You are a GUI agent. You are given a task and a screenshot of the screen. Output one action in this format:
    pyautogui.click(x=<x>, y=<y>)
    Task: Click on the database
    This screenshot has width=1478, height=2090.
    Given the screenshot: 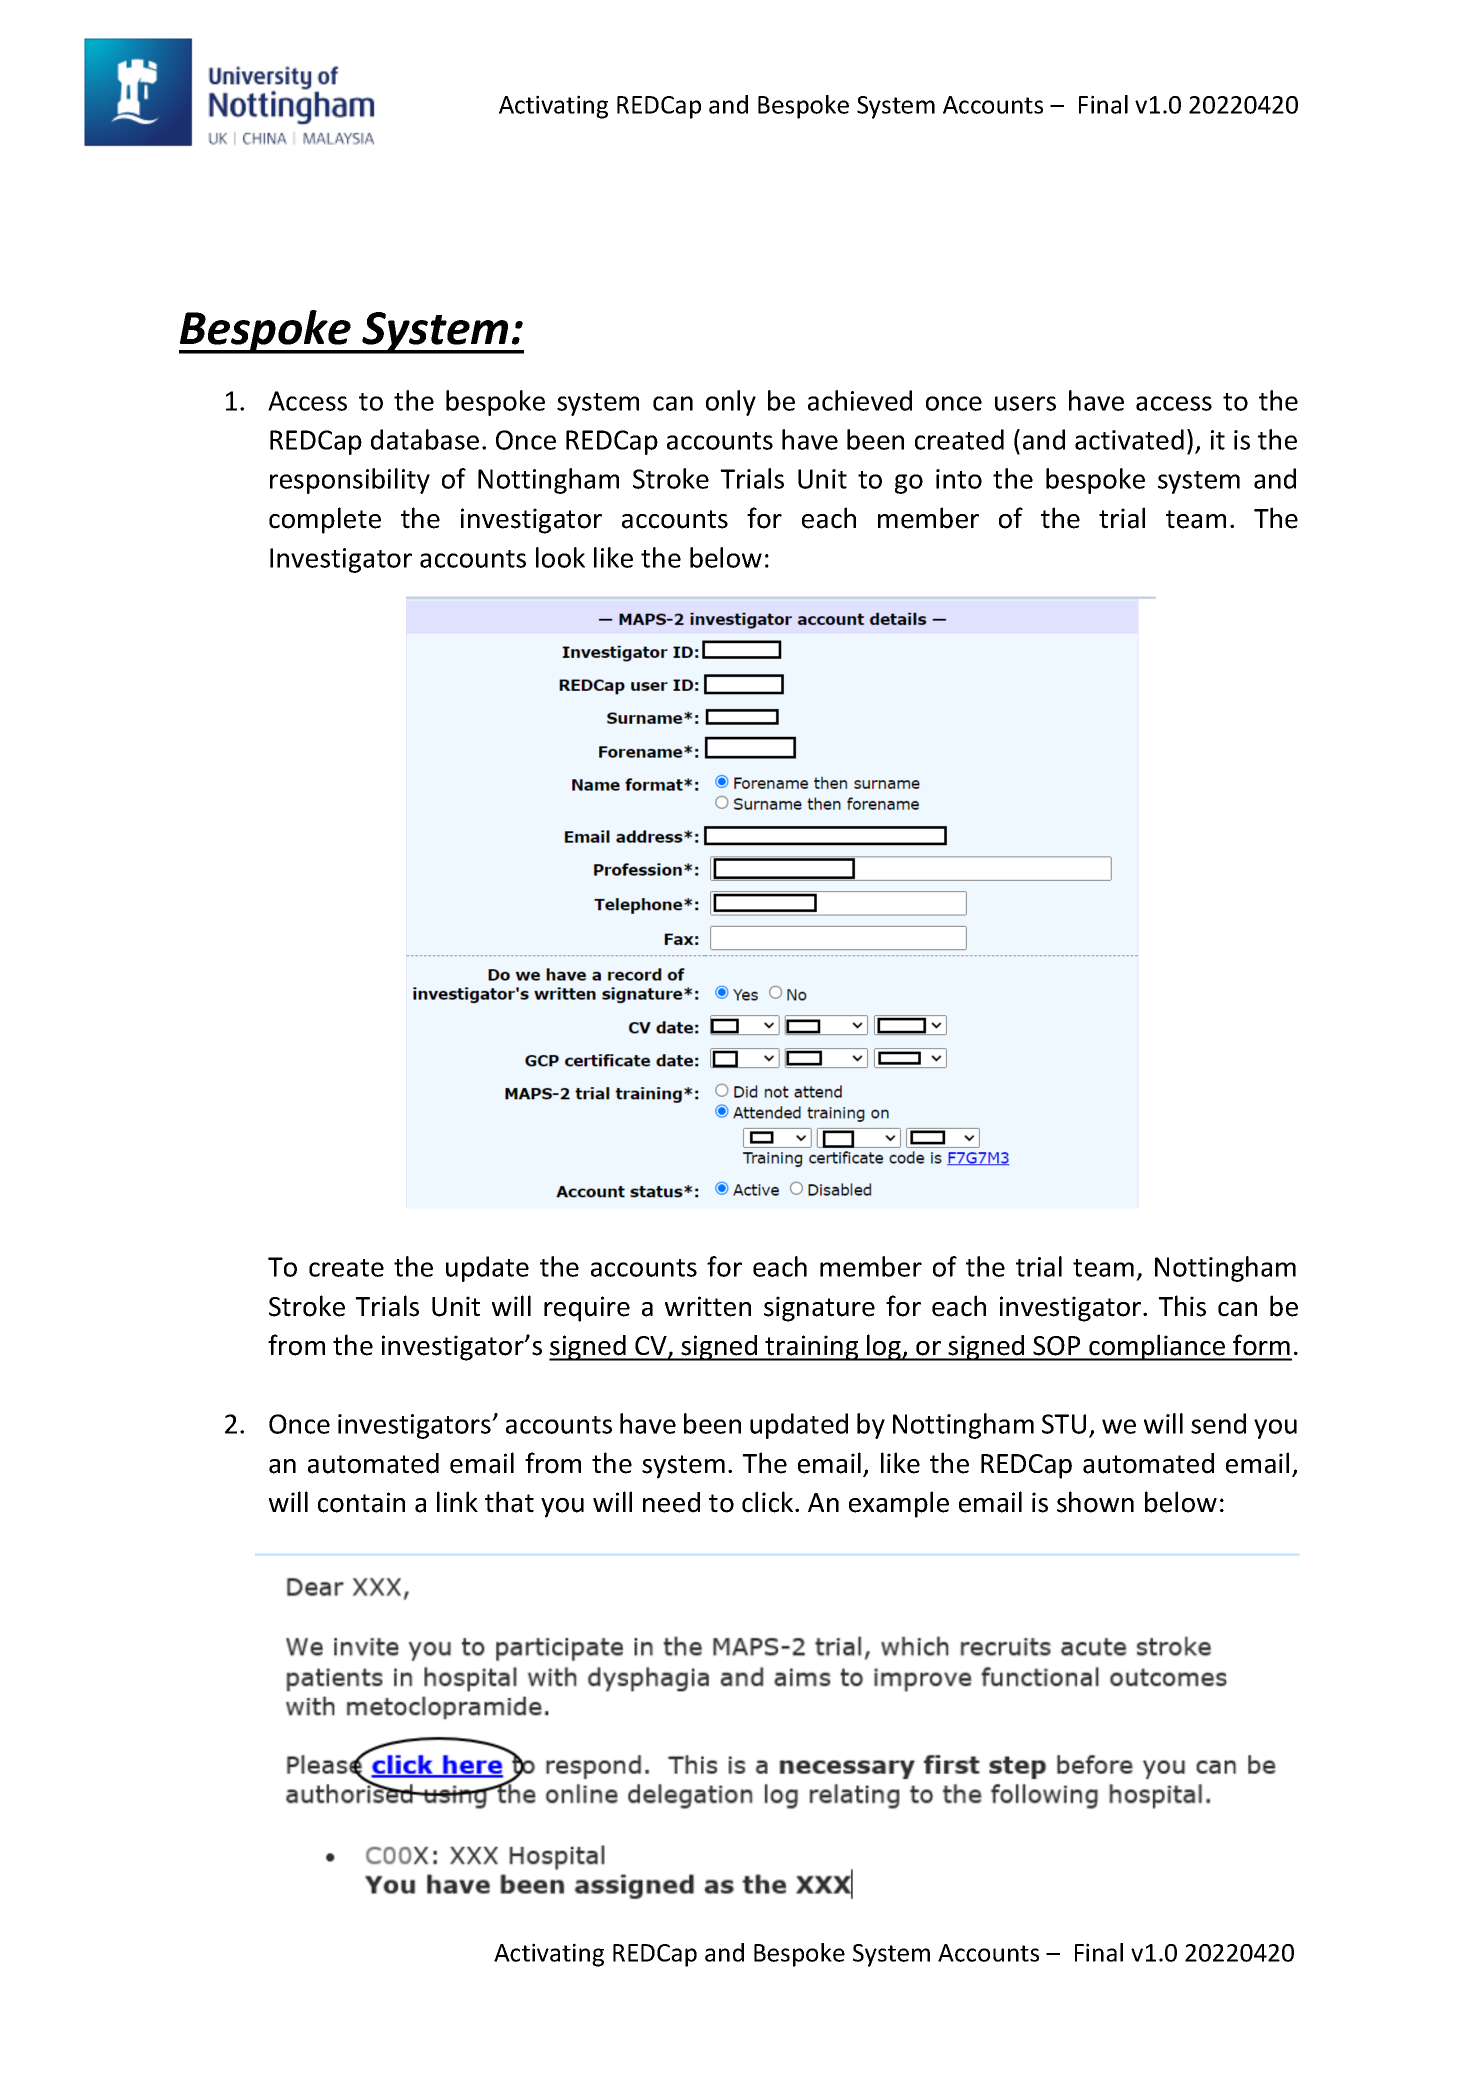 What is the action you would take?
    pyautogui.click(x=425, y=439)
